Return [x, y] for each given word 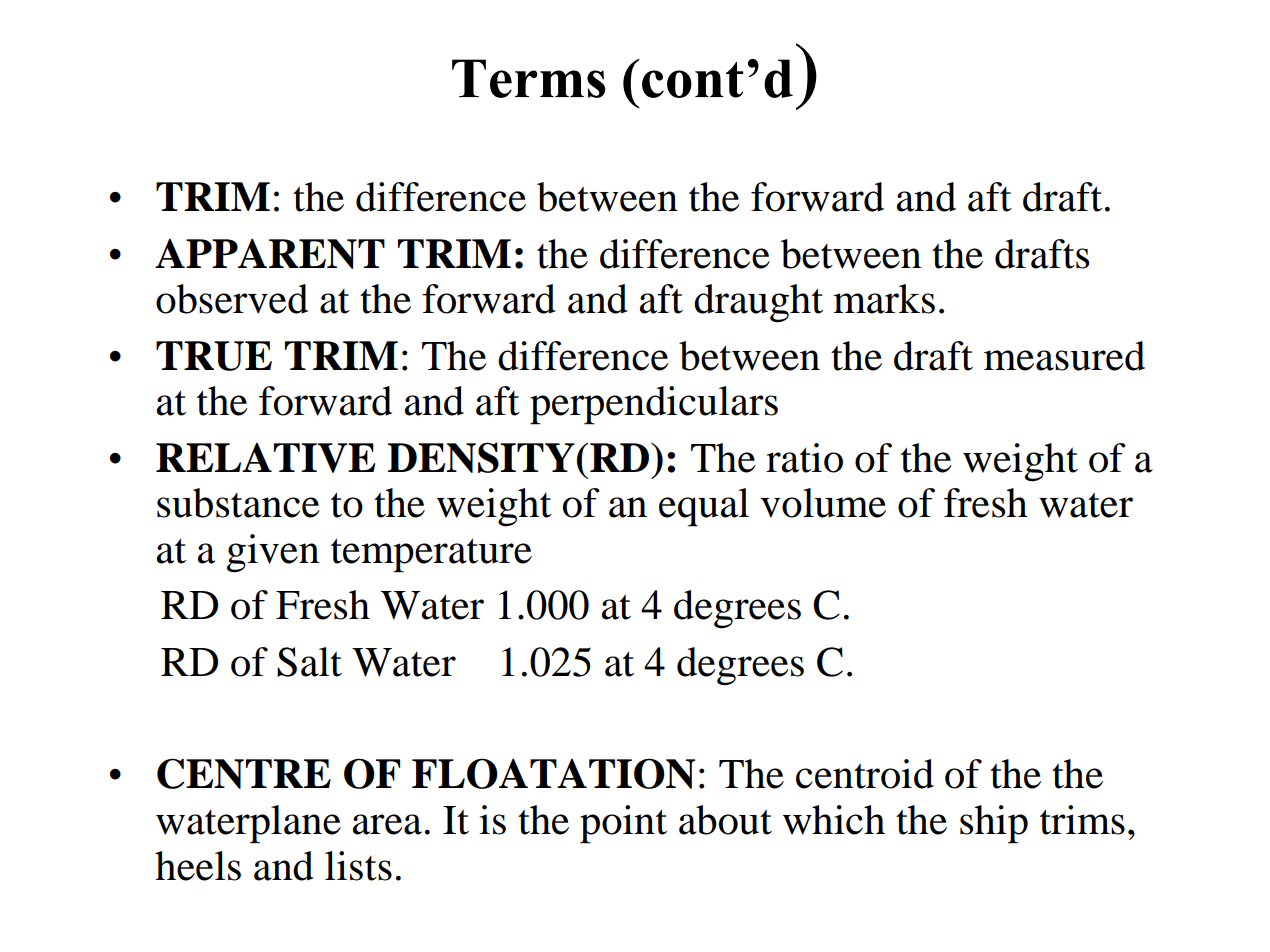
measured [1064, 356]
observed [232, 299]
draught [758, 303]
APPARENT [270, 254]
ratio [804, 458]
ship [994, 824]
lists [358, 866]
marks [884, 299]
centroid [865, 774]
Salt [309, 662]
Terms [529, 78]
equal [704, 507]
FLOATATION [553, 773]
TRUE [214, 356]
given [272, 553]
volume [823, 503]
